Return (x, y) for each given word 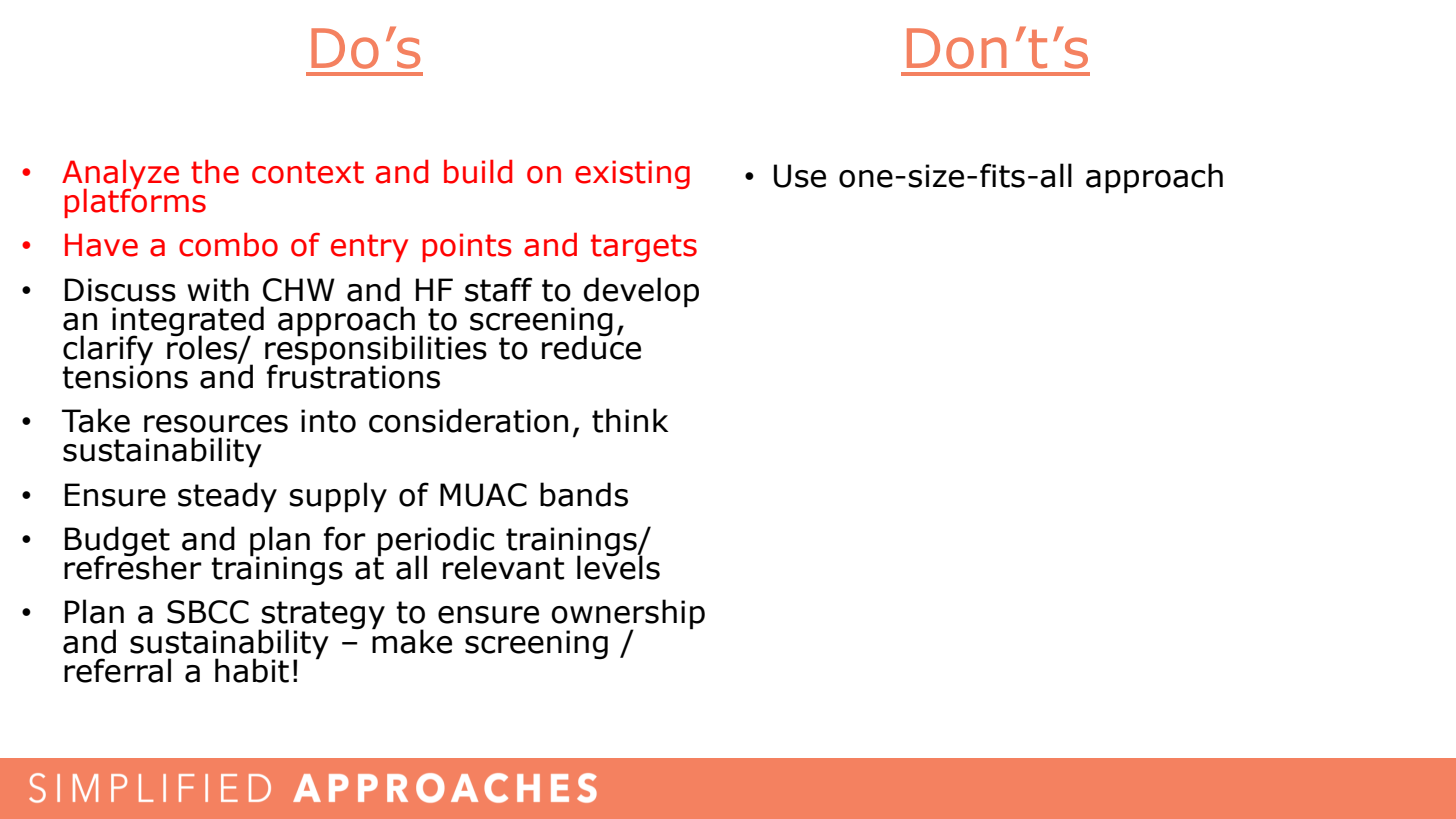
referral (117, 670)
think (630, 420)
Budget (117, 542)
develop (641, 292)
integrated (188, 322)
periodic (435, 542)
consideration (468, 420)
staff (498, 289)
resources (216, 424)
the (215, 171)
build (478, 171)
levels (618, 567)
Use (800, 176)
